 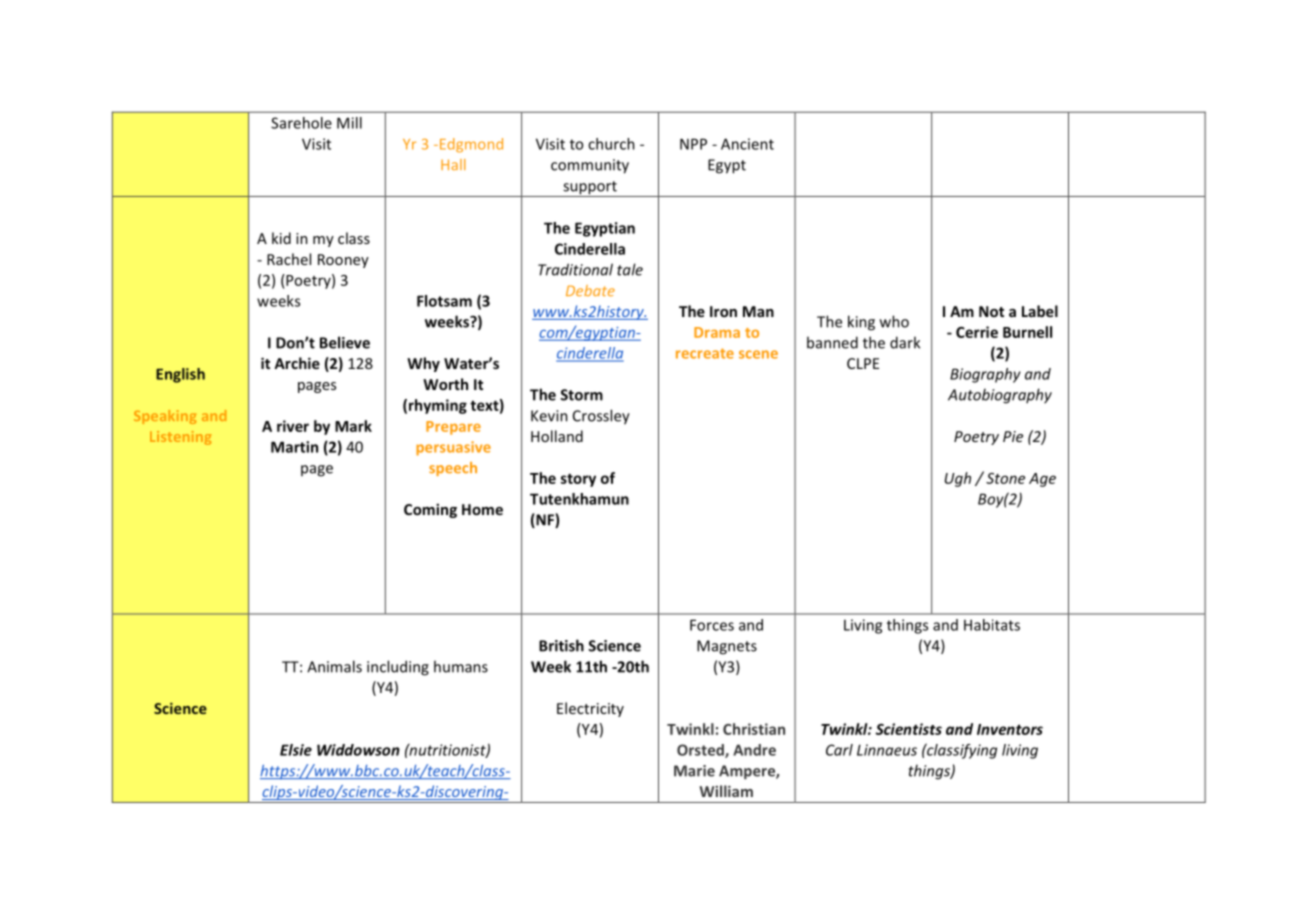 What do you see at coordinates (747, 144) in the image?
I see `Ancient` at bounding box center [747, 144].
